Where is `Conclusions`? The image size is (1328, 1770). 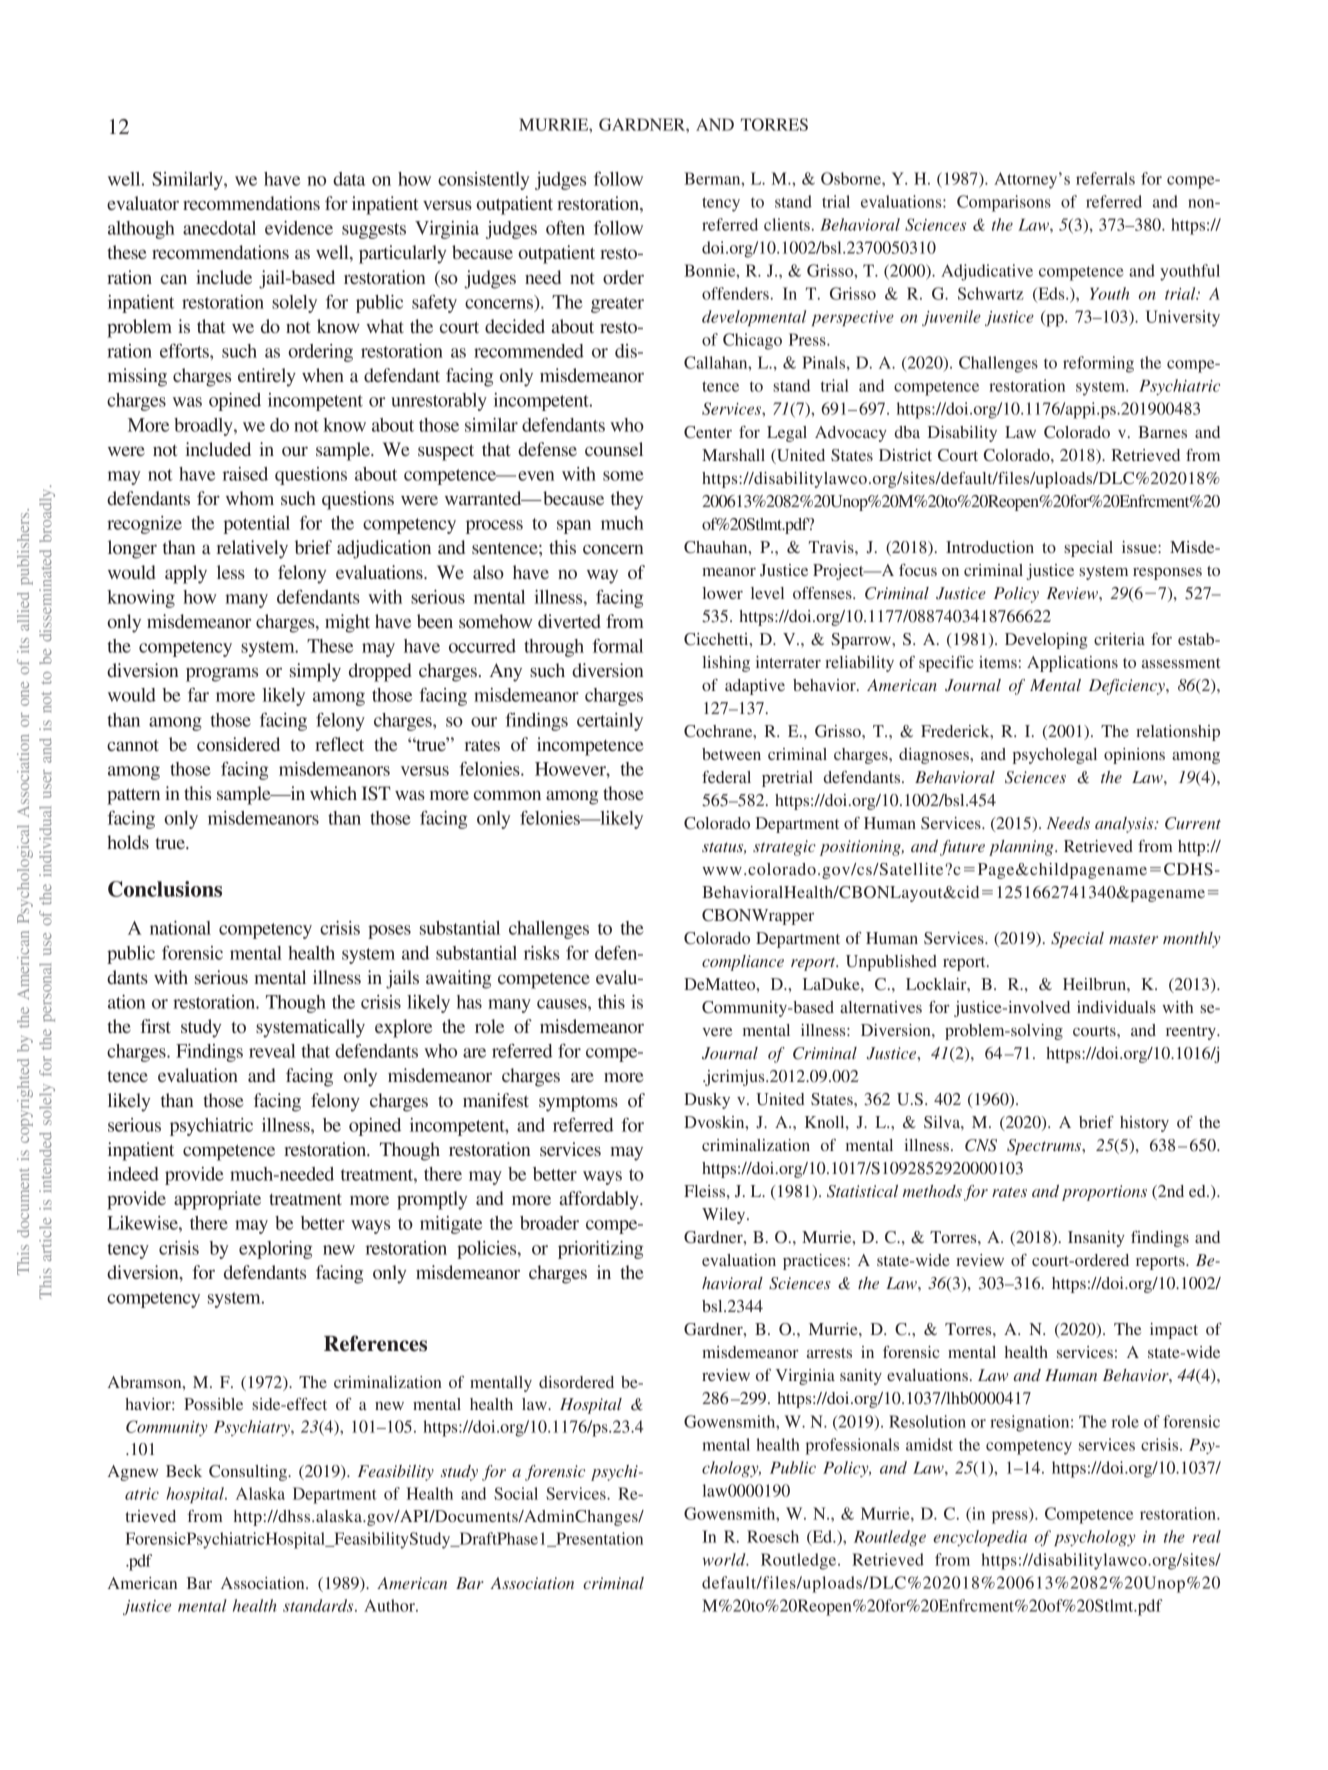
Conclusions is located at coordinates (165, 889).
